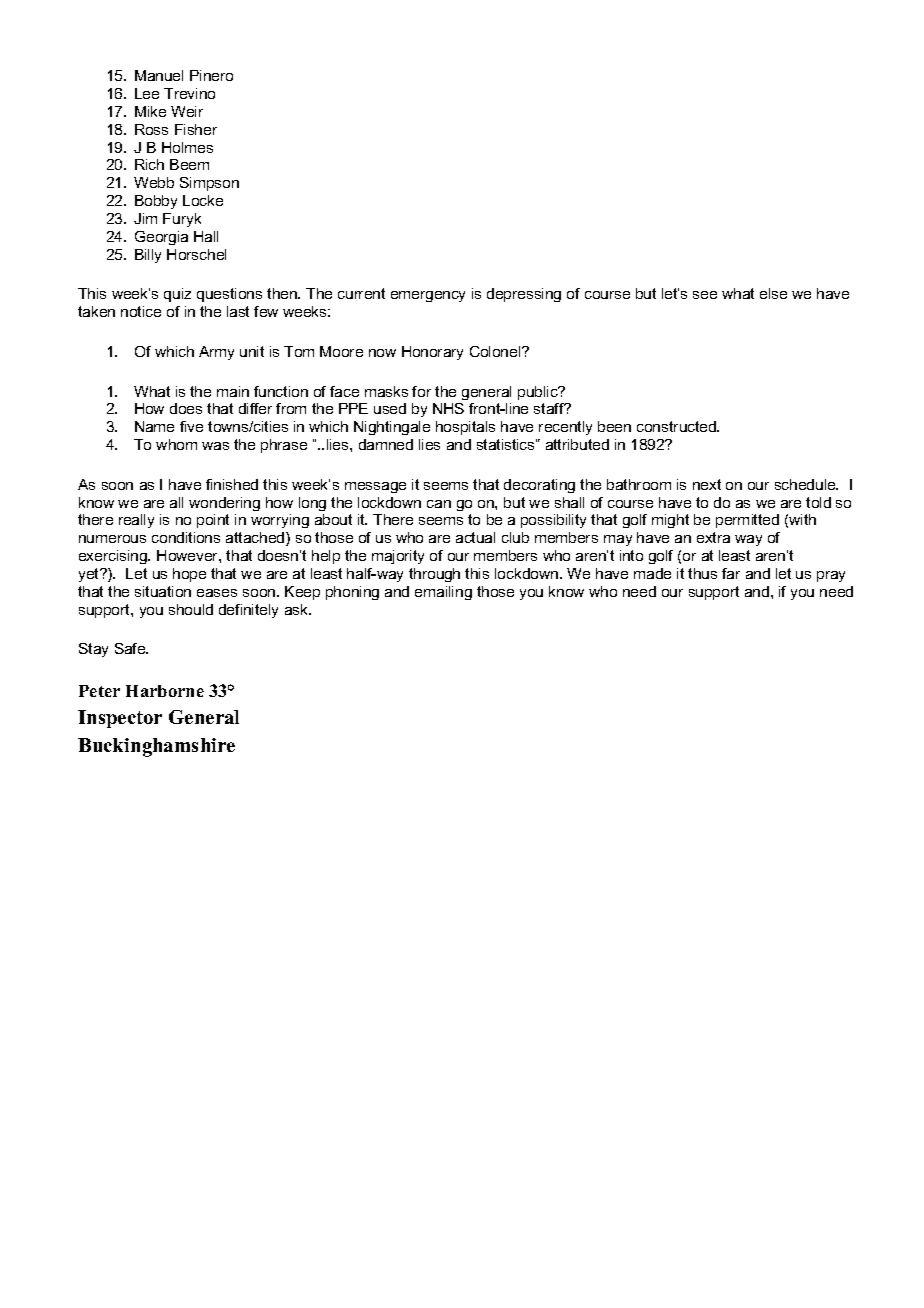 Image resolution: width=924 pixels, height=1308 pixels. Describe the element at coordinates (448, 408) in the page. I see `NHS` at that location.
